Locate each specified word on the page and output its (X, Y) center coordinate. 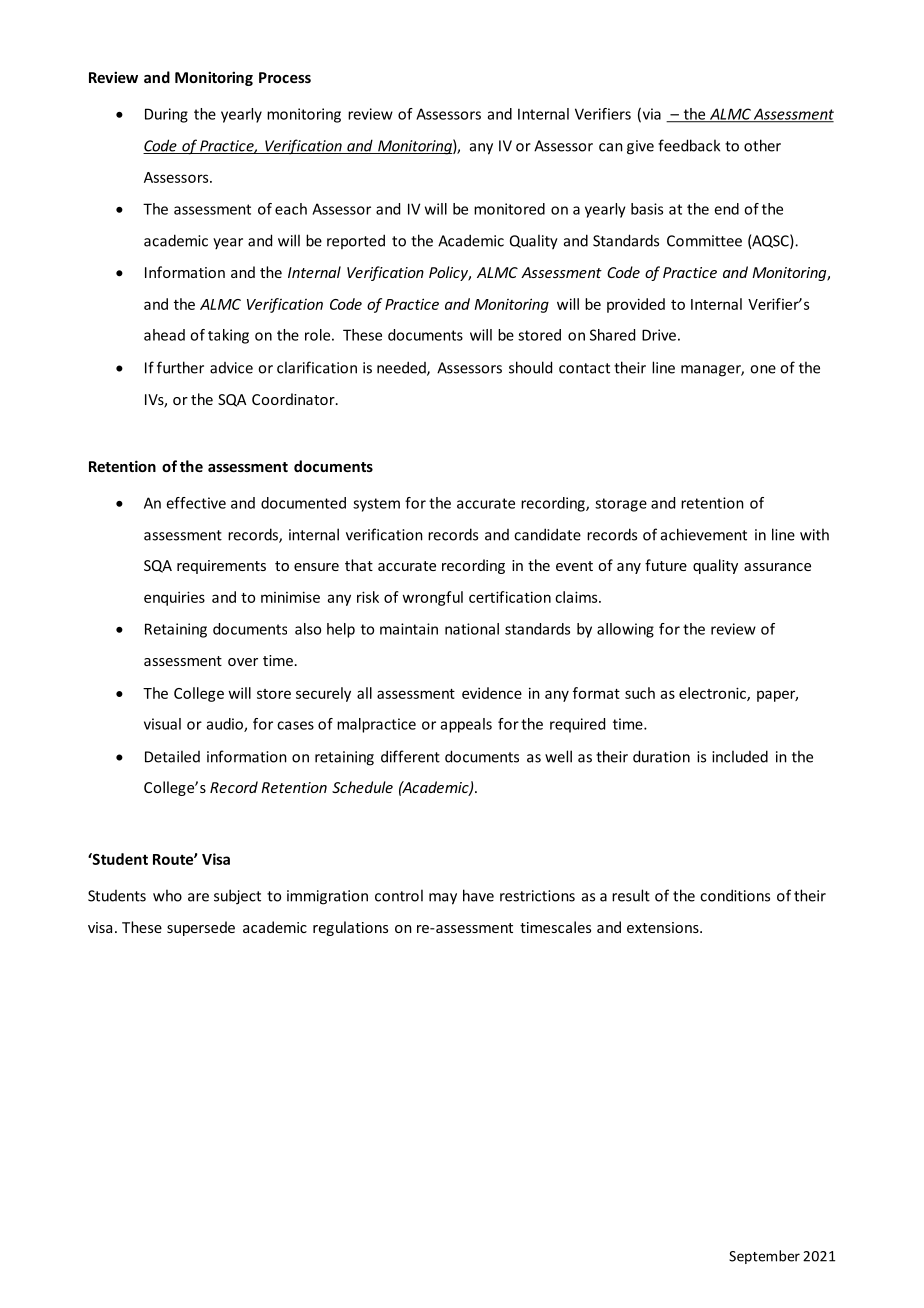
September (764, 1257)
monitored (509, 209)
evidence (492, 693)
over (243, 662)
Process (285, 77)
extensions (664, 927)
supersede (201, 928)
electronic (713, 694)
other (762, 145)
